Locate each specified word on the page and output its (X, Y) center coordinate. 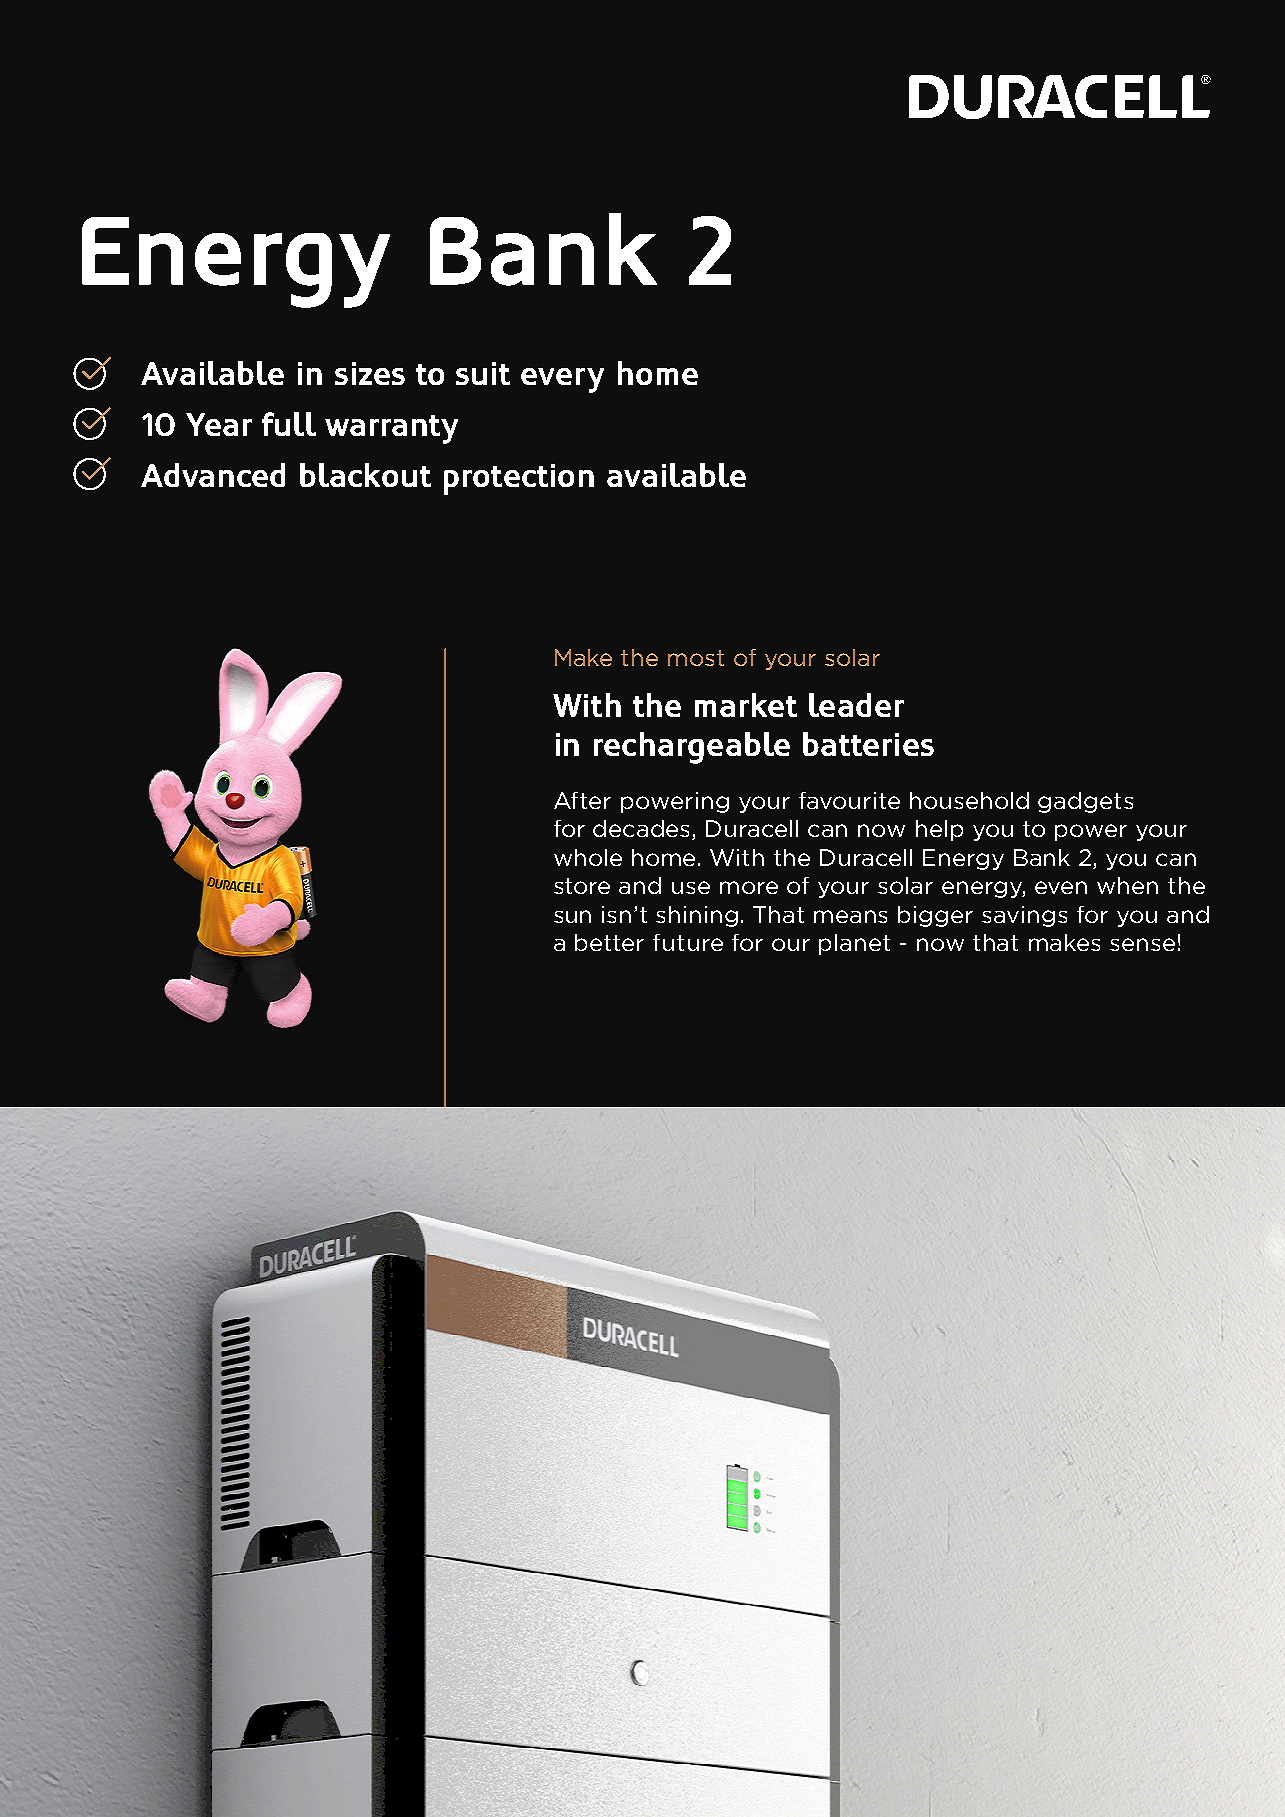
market (746, 705)
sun (572, 916)
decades (643, 830)
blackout (365, 475)
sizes (370, 373)
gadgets (1085, 802)
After (582, 800)
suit (483, 373)
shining (697, 916)
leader (856, 705)
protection (519, 479)
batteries (868, 744)
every (562, 380)
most (696, 658)
